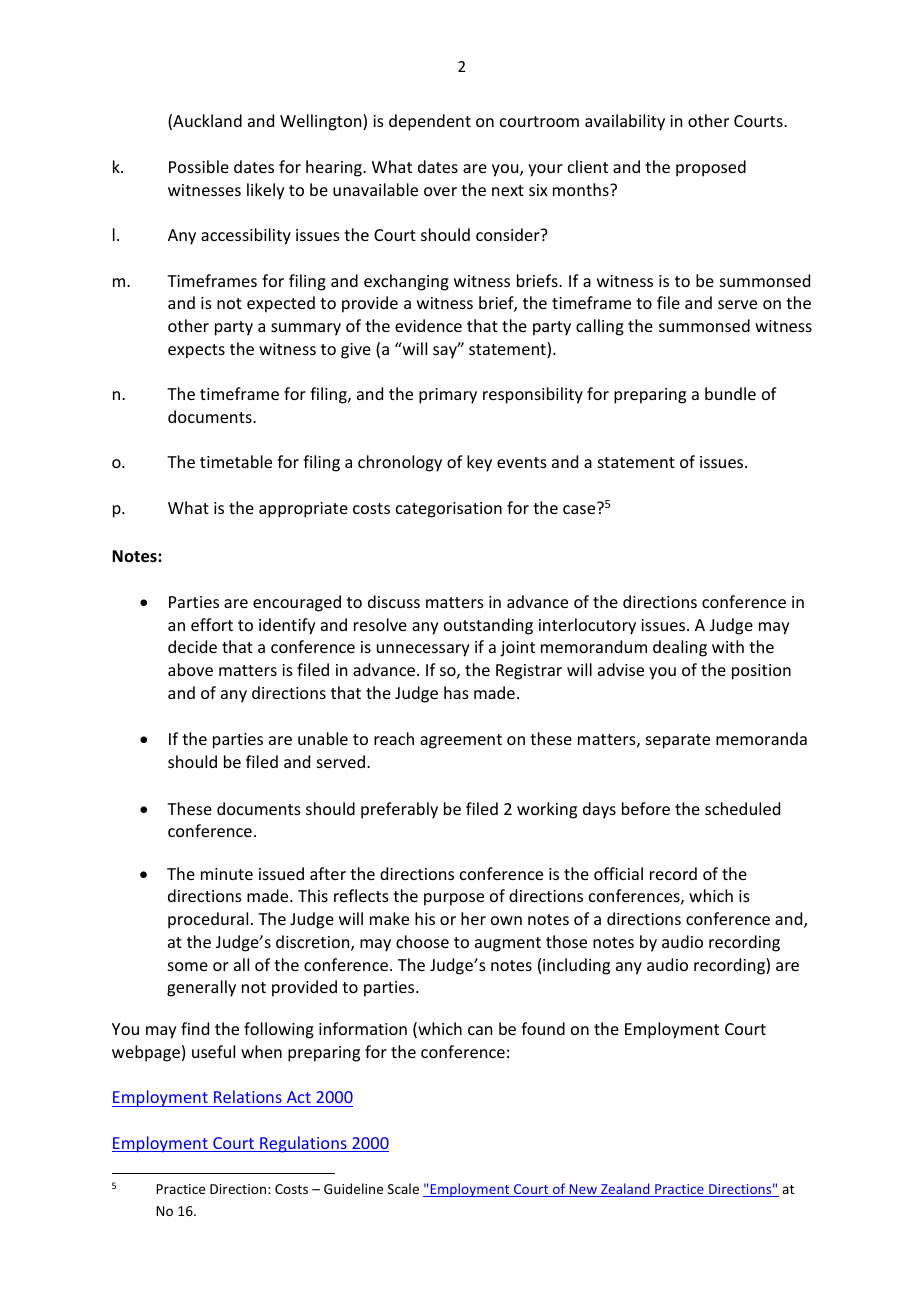 The image size is (924, 1307). What do you see at coordinates (306, 329) in the screenshot?
I see `summary` at bounding box center [306, 329].
